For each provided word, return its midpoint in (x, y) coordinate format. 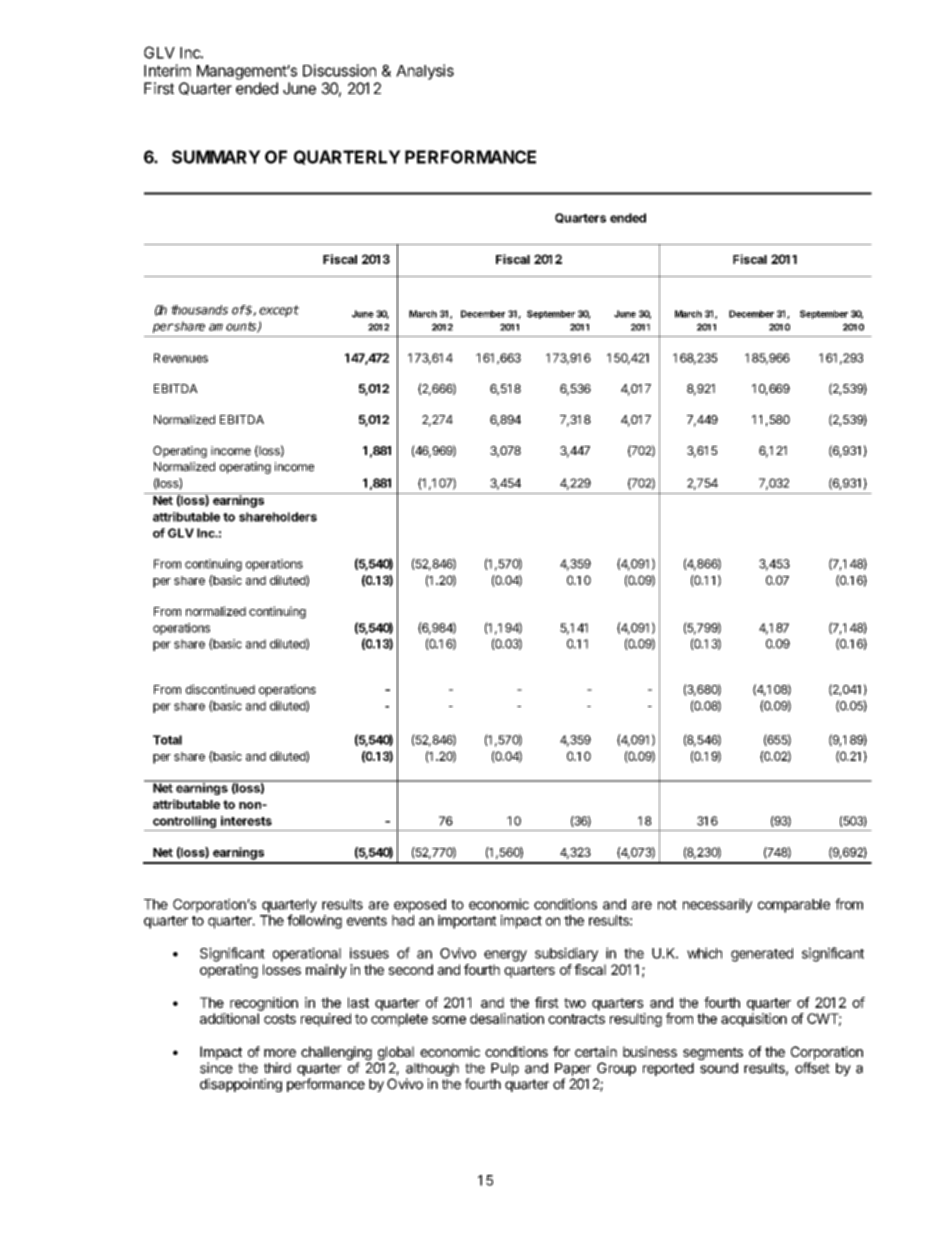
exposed (420, 906)
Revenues (181, 358)
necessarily (718, 905)
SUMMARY (216, 157)
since (216, 1068)
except (279, 311)
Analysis (425, 72)
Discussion (339, 70)
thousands (199, 310)
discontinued (220, 689)
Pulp (505, 1069)
